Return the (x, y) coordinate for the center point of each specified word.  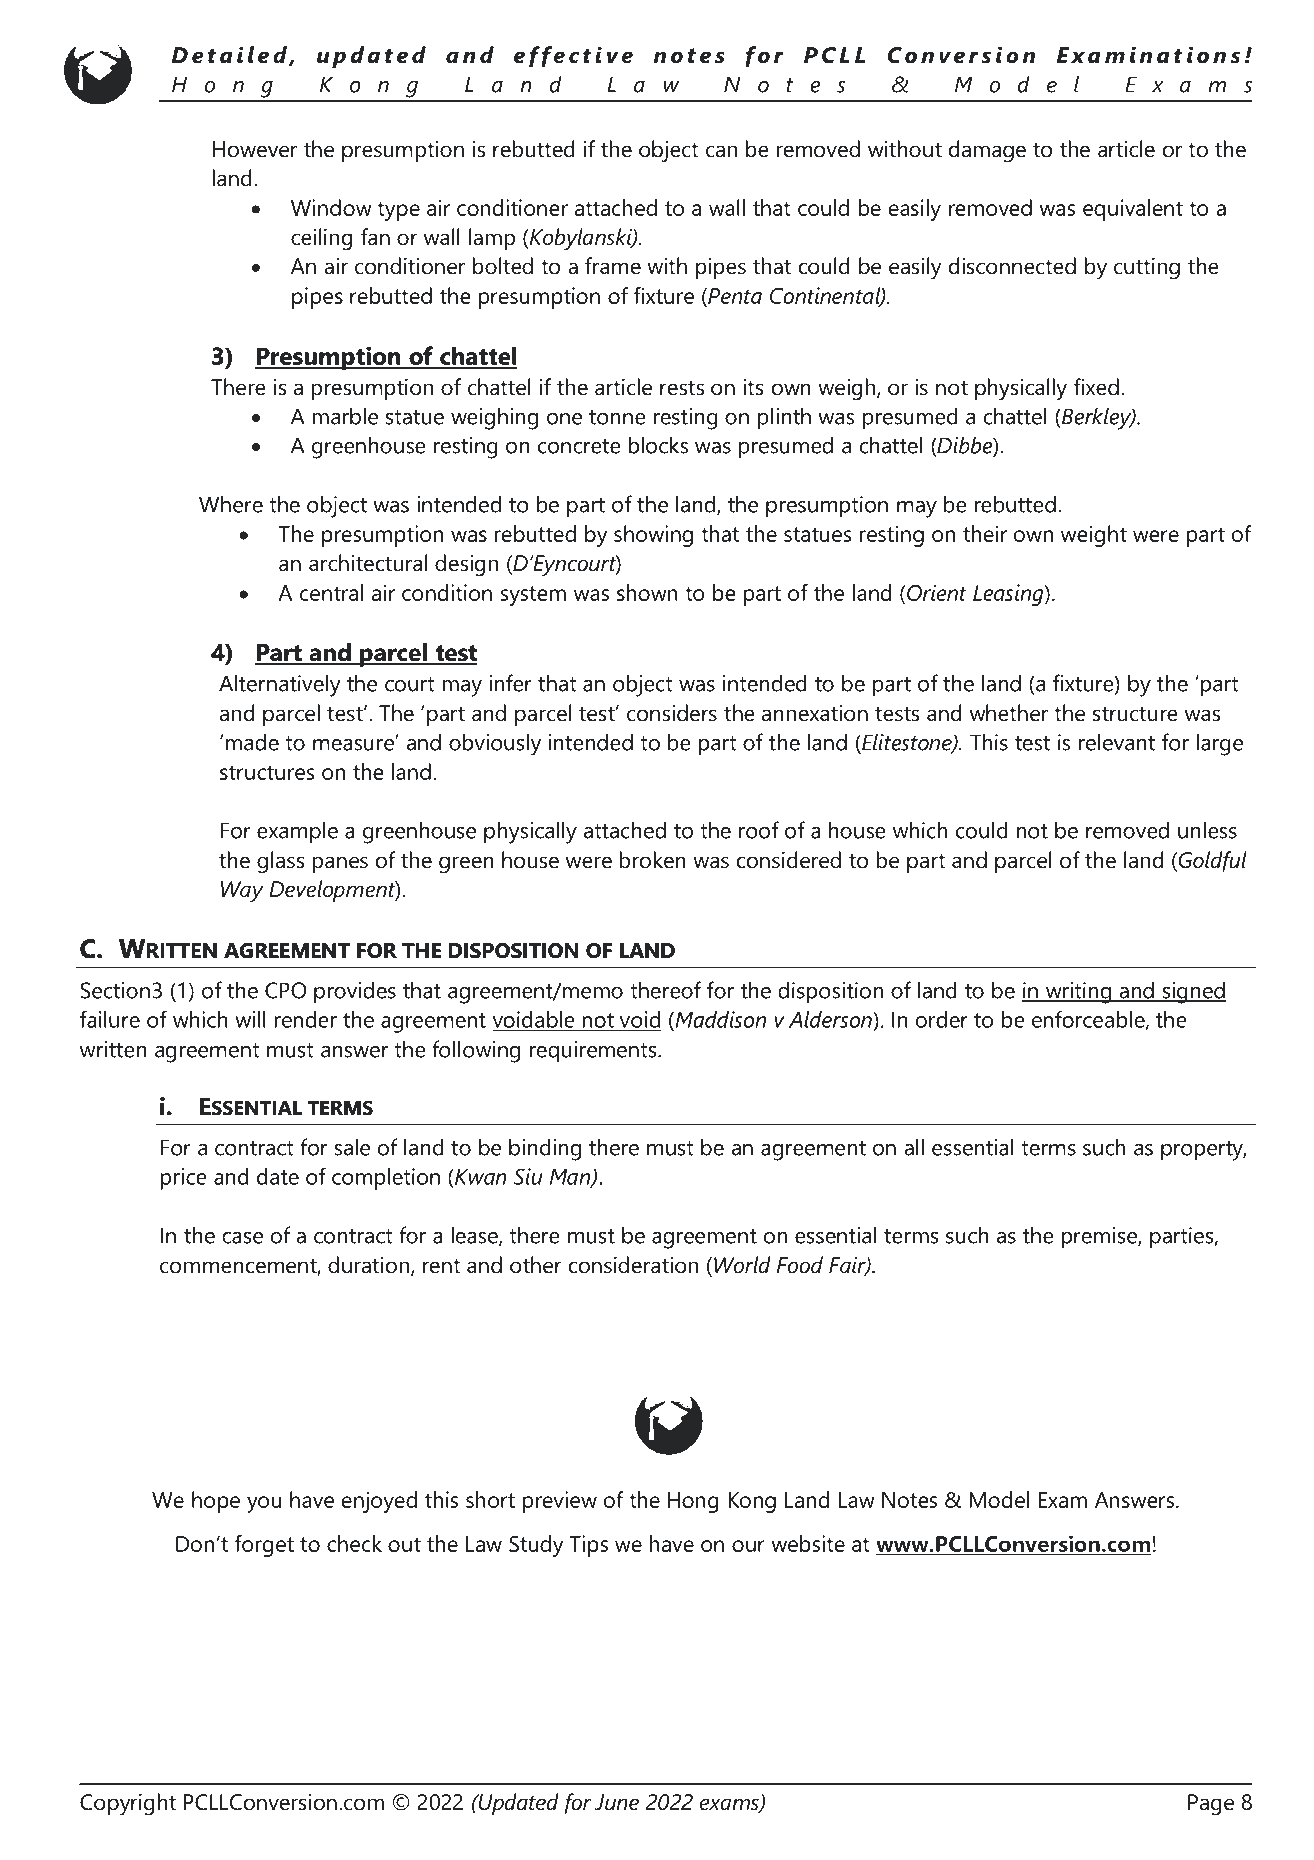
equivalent (1133, 210)
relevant (1117, 742)
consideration (633, 1265)
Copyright (128, 1804)
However (255, 149)
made (252, 742)
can (721, 151)
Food (800, 1265)
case (242, 1238)
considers (672, 713)
